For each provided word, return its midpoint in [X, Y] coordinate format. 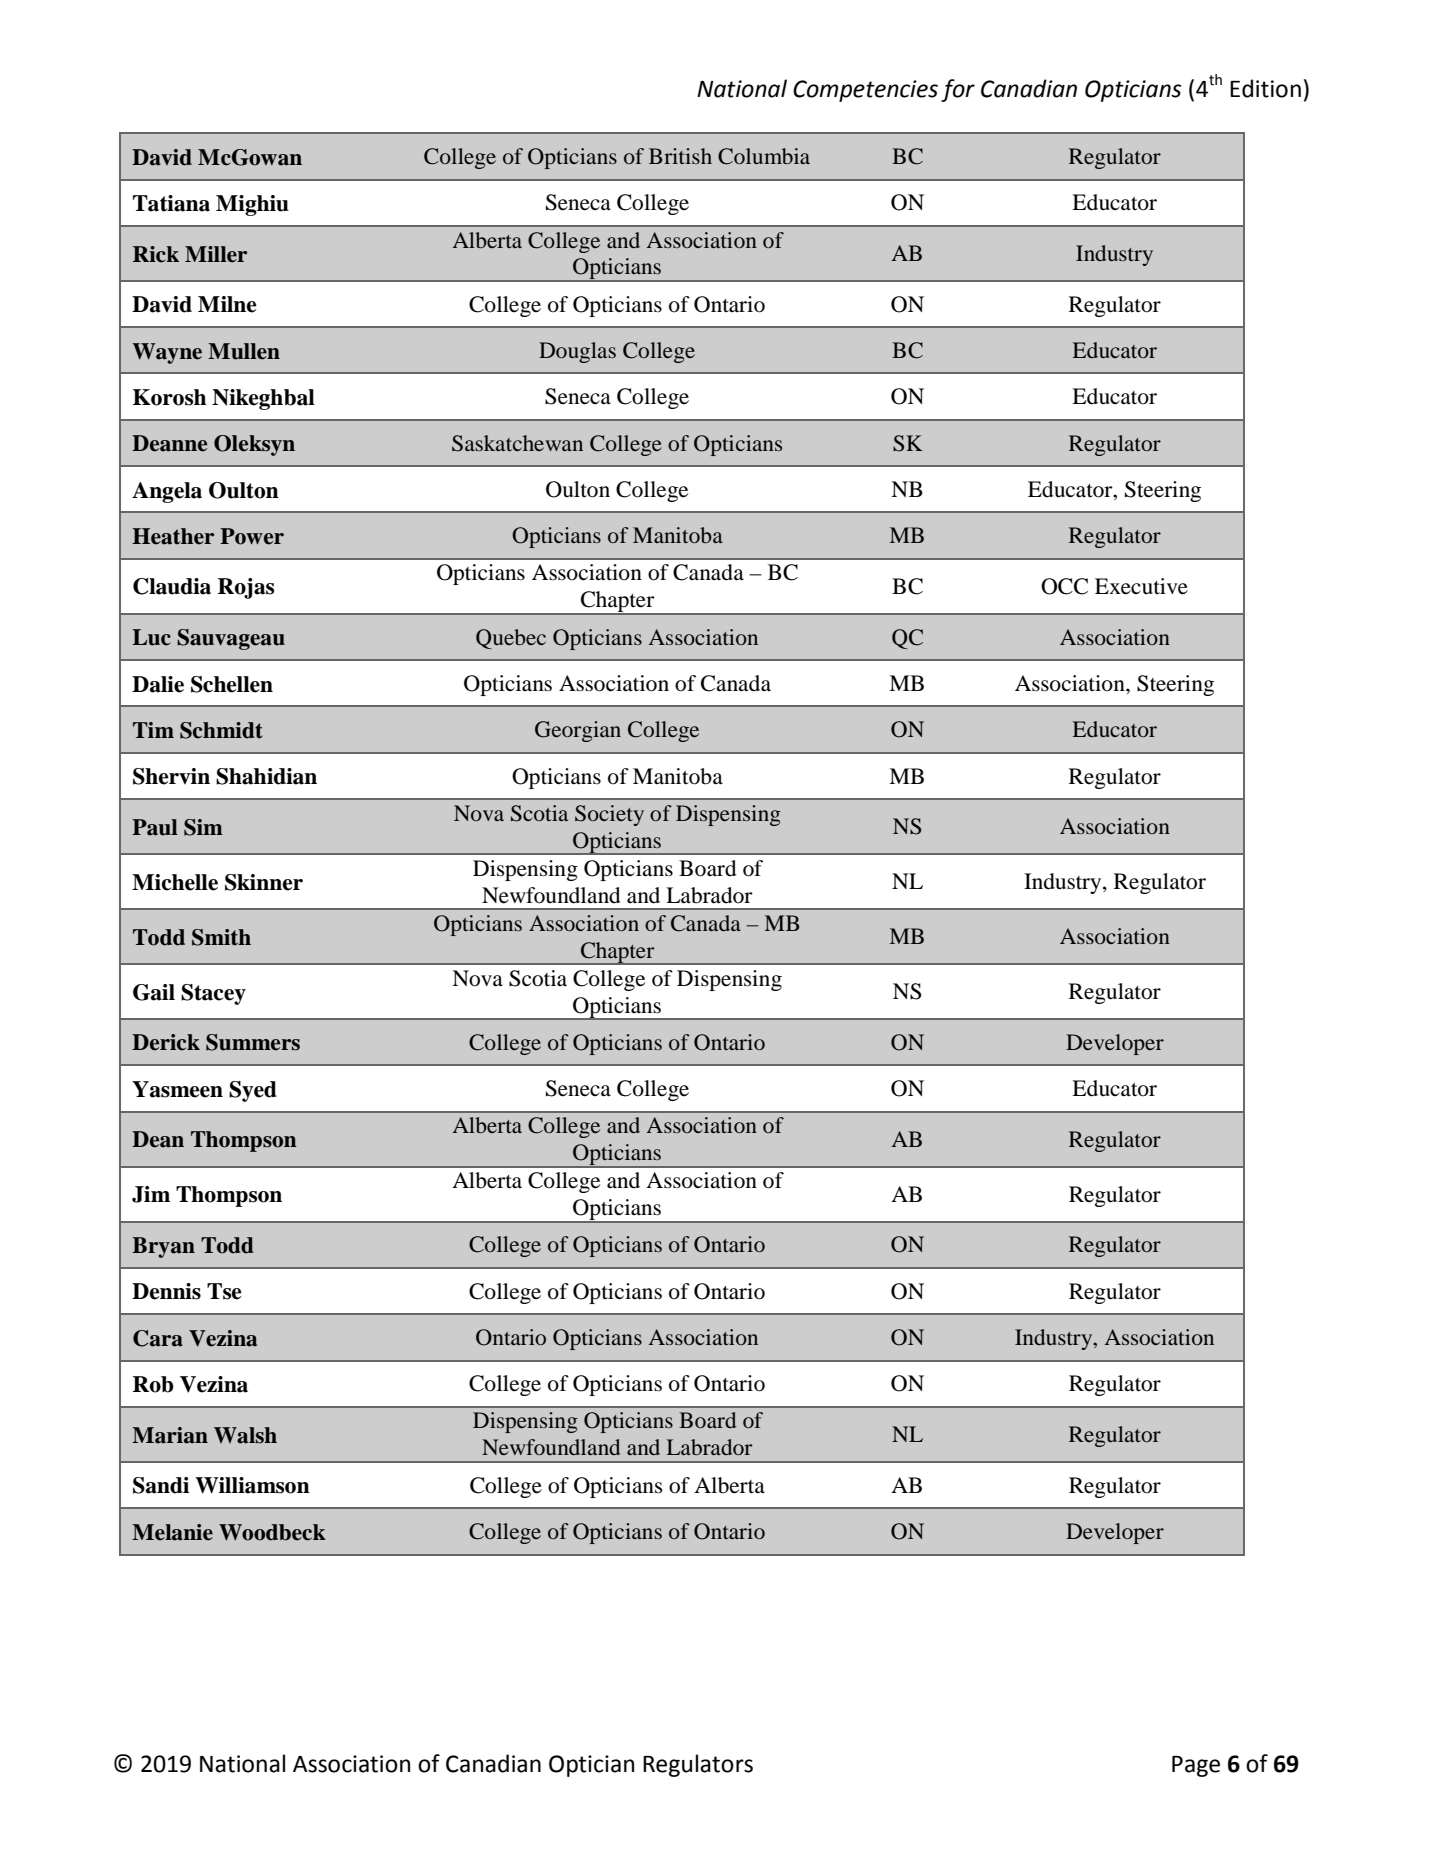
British [680, 156]
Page [1196, 1766]
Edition [1265, 88]
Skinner [264, 882]
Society [609, 815]
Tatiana [171, 203]
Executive [1141, 586]
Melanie [172, 1532]
